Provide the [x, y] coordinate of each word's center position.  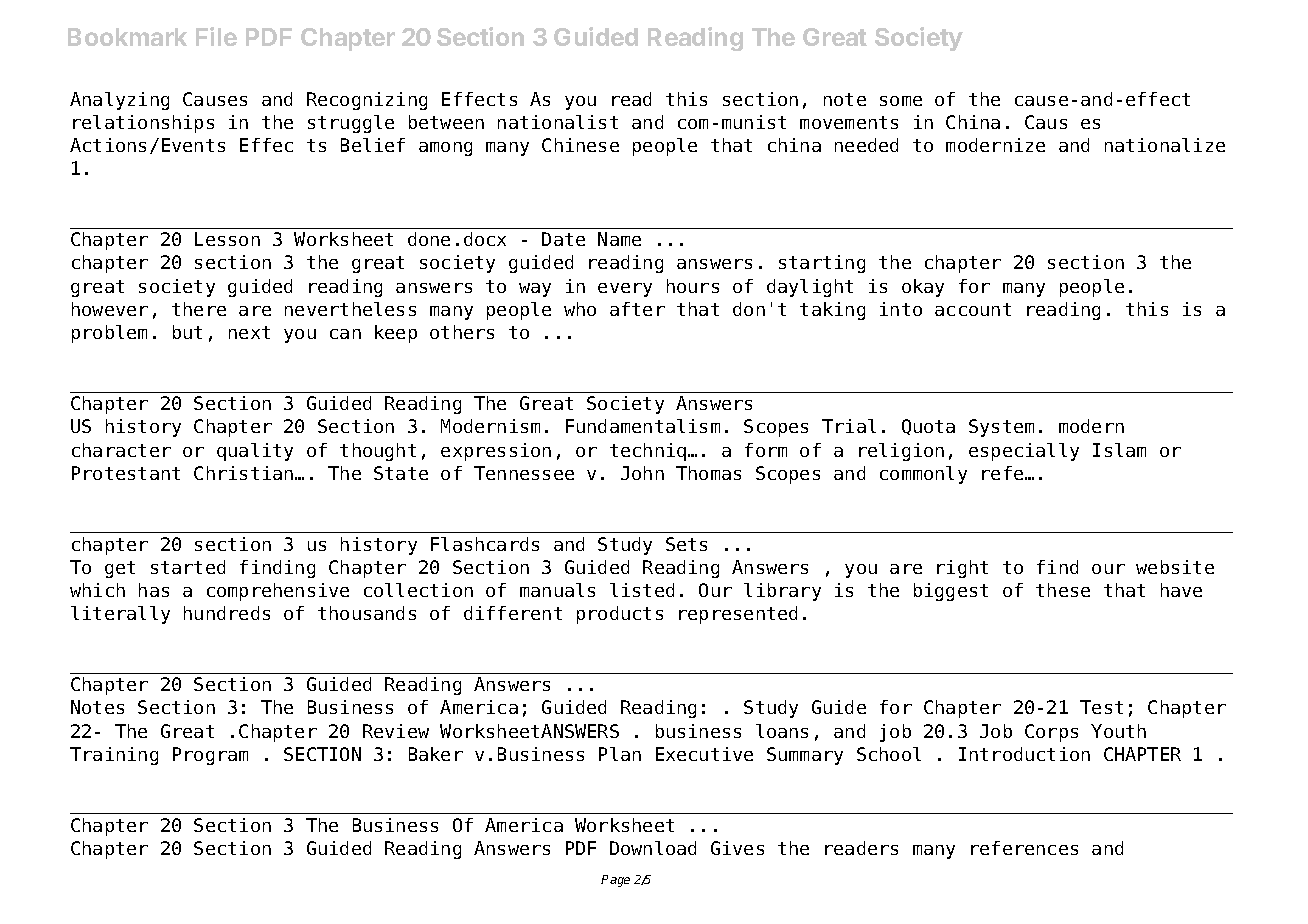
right [962, 569]
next [249, 332]
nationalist [558, 122]
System [1001, 428]
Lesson [227, 239]
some [901, 101]
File [216, 36]
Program [210, 756]
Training [114, 756]
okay [923, 288]
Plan [620, 754]
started [188, 567]
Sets [686, 544]
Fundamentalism [643, 426]
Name [619, 239]
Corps [1051, 733]
